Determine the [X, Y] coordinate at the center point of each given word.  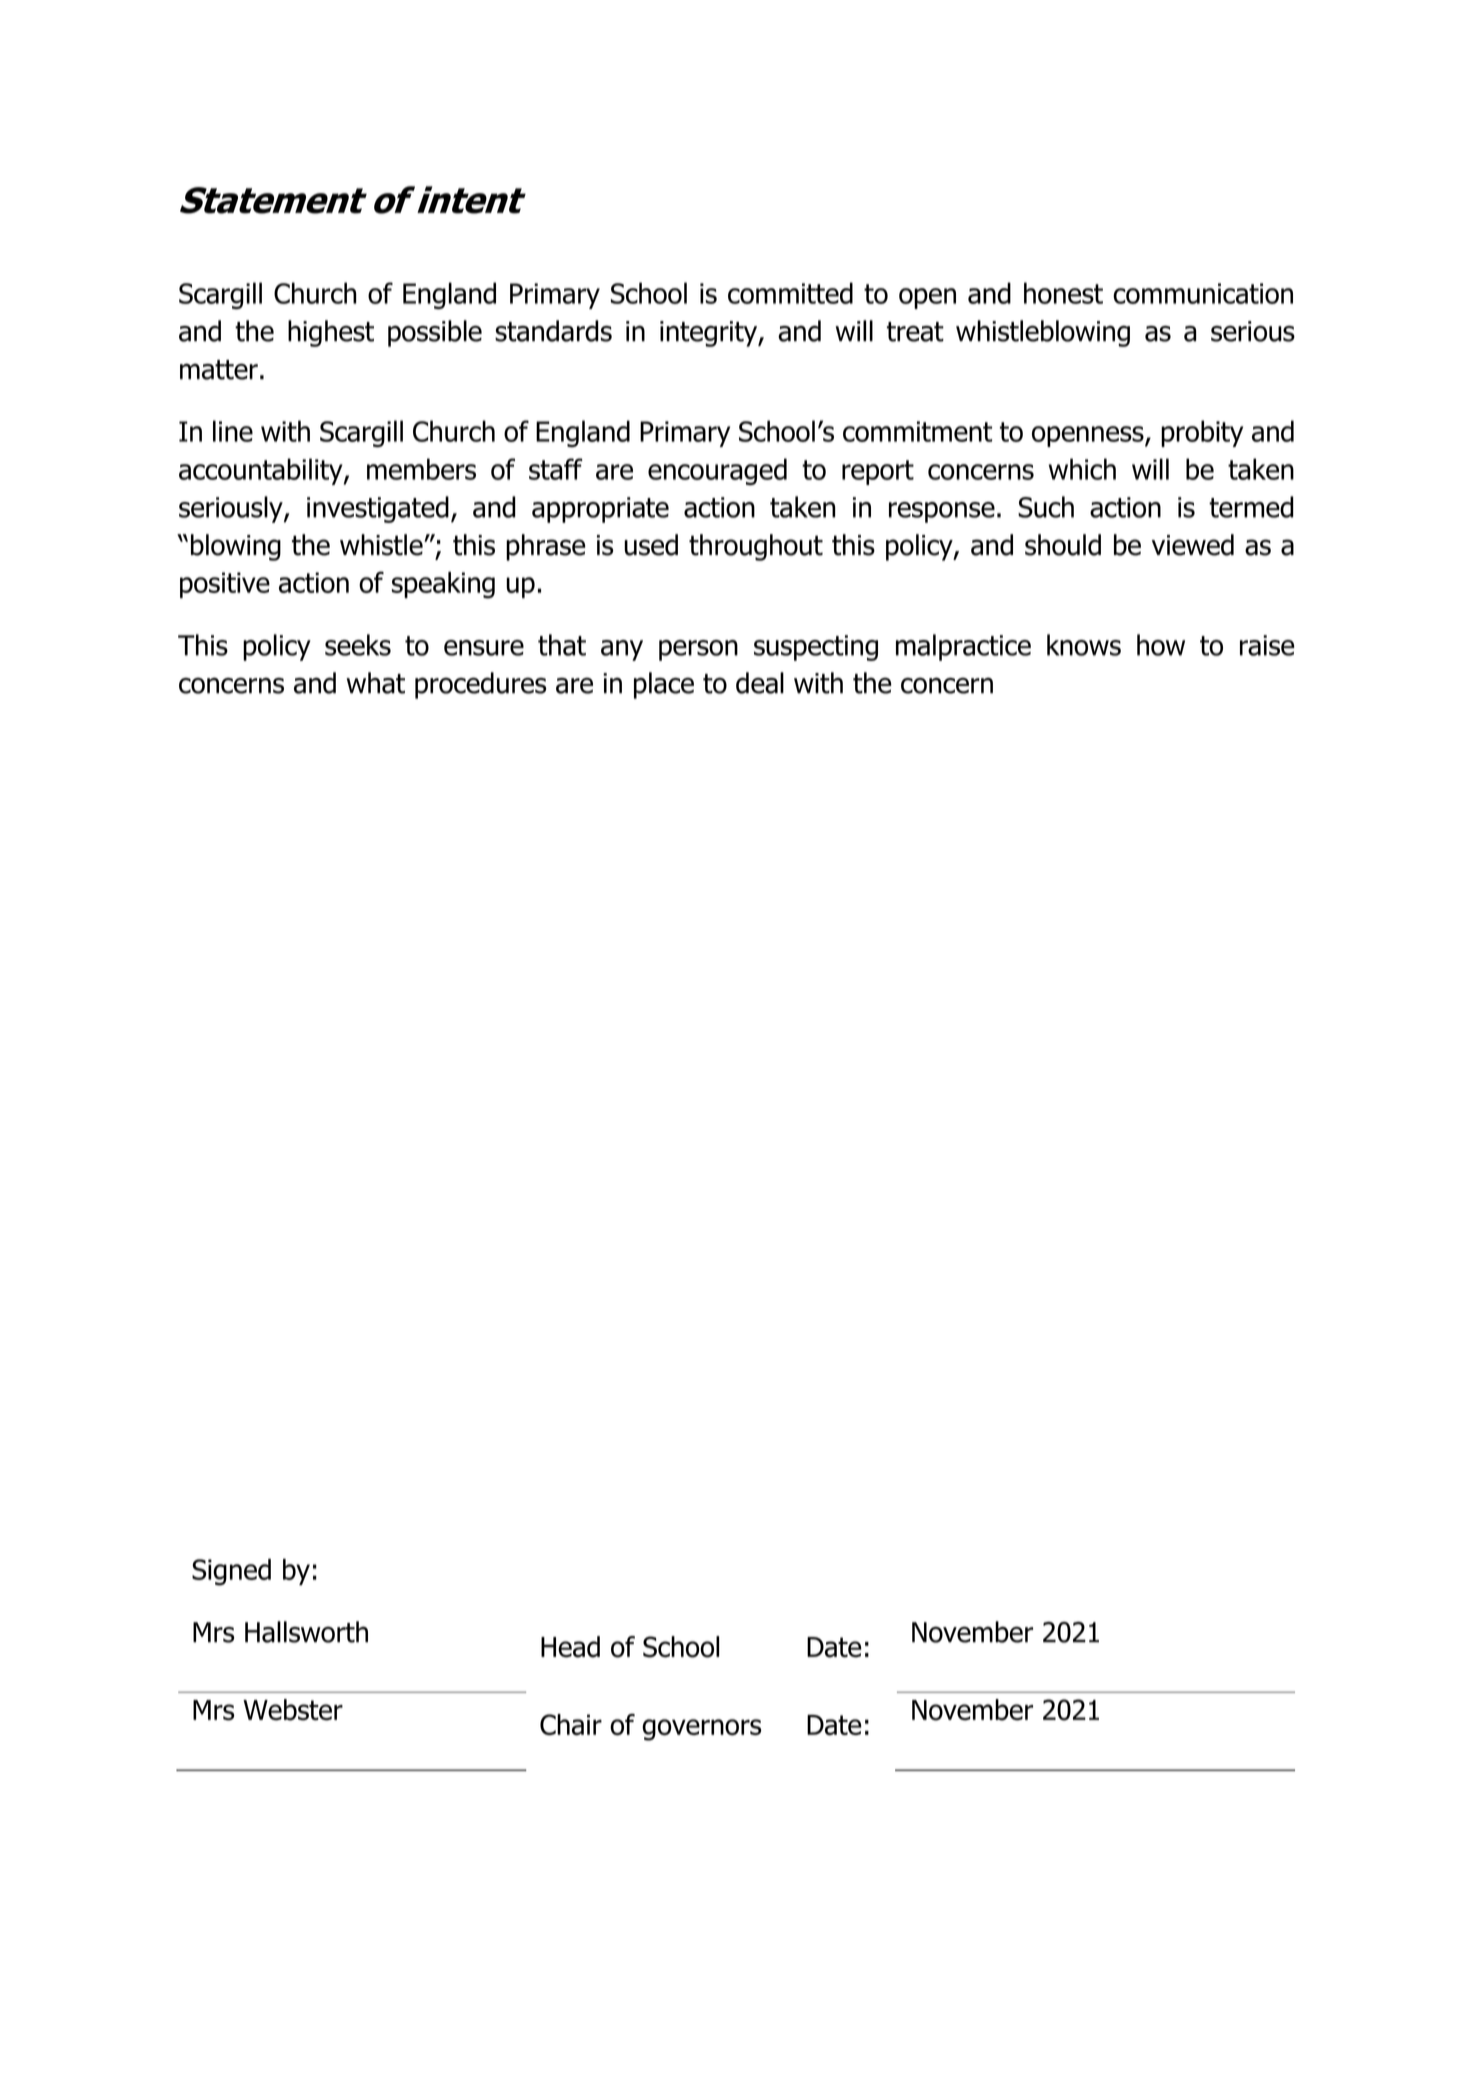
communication [1203, 293]
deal [760, 683]
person [698, 650]
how [1161, 645]
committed [790, 293]
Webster [293, 1710]
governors [702, 1730]
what [375, 683]
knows [1084, 645]
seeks [358, 645]
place [664, 685]
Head [570, 1647]
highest [331, 333]
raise [1267, 645]
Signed [231, 1572]
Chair [571, 1725]
